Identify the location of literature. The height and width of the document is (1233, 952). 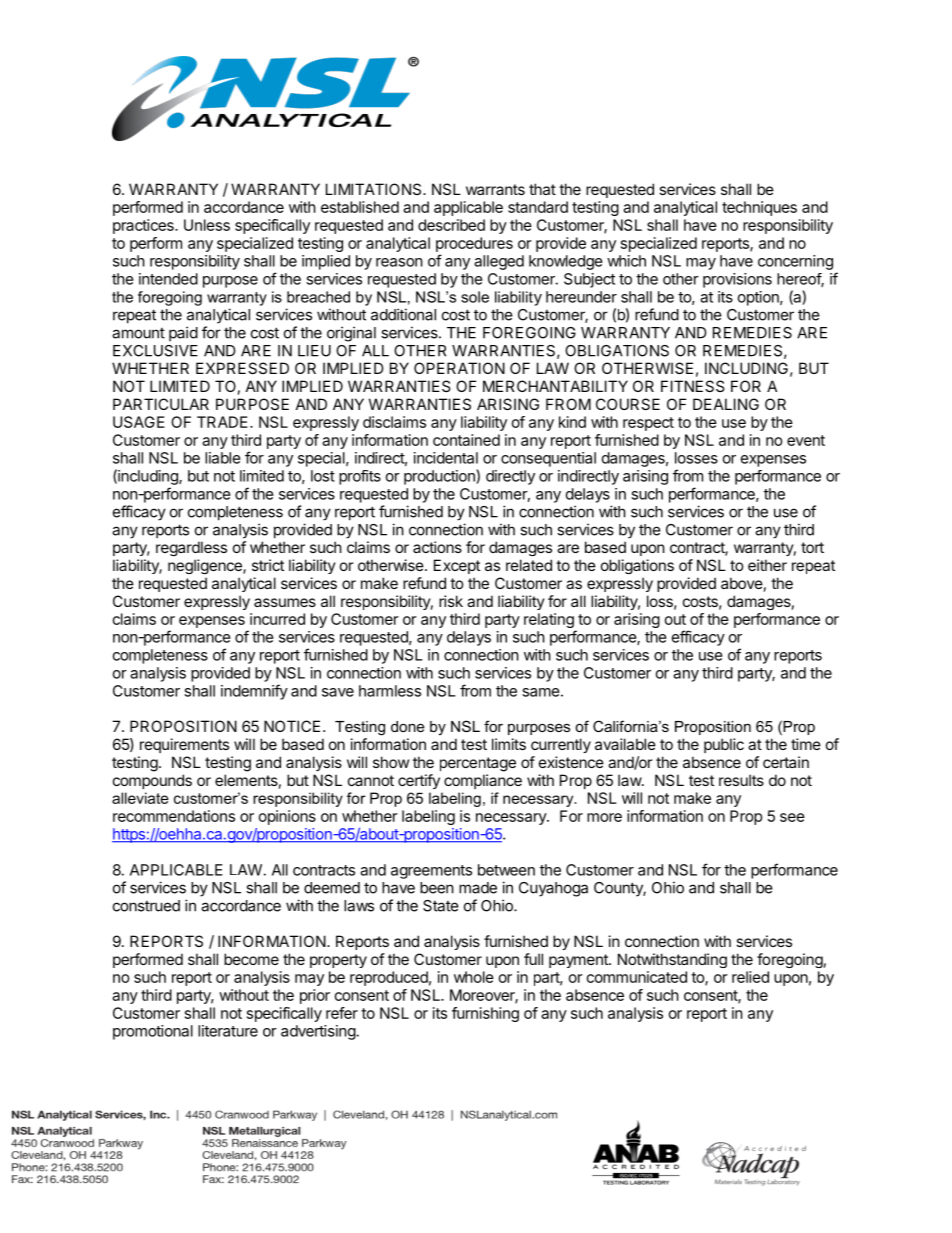
(228, 1031).
